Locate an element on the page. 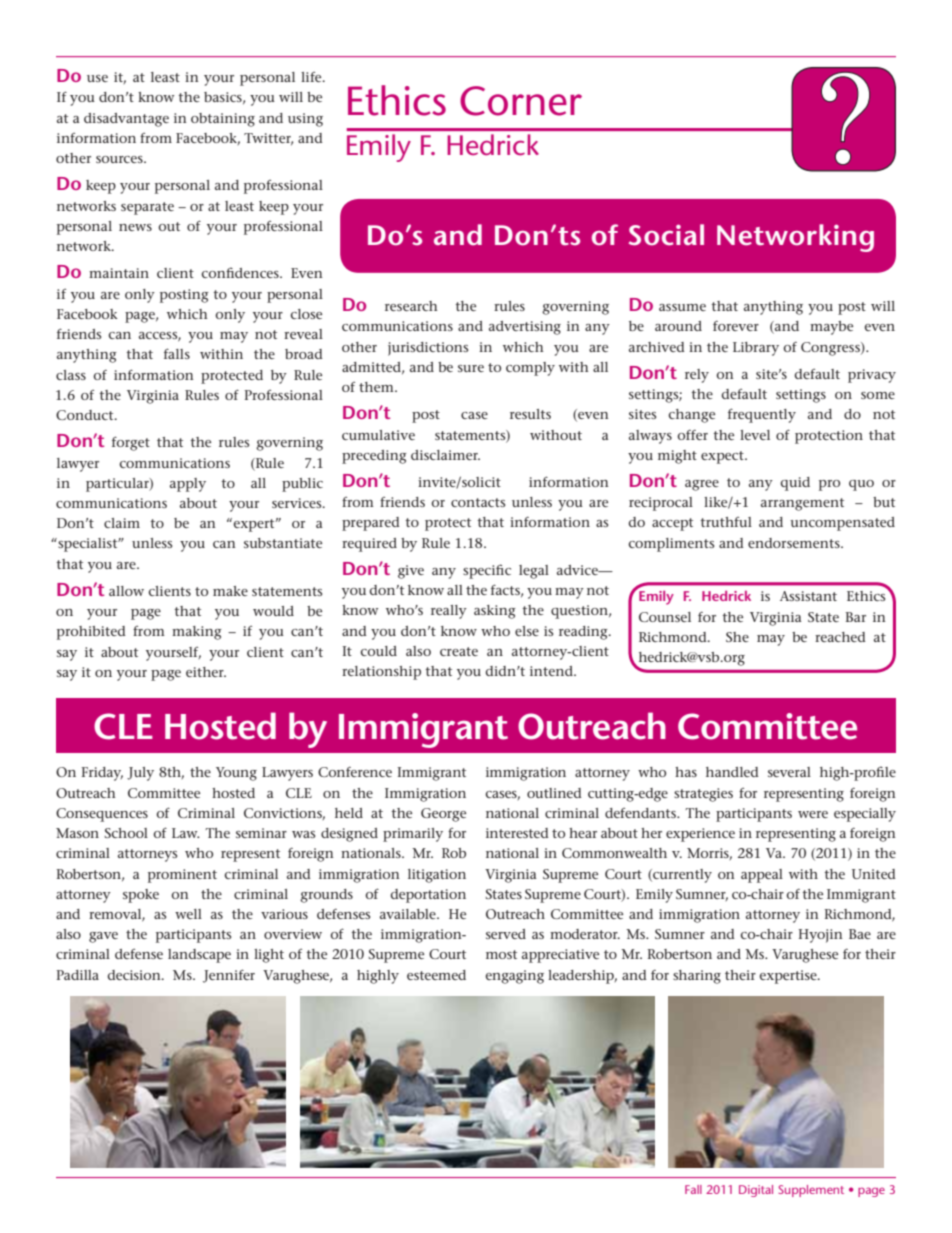 The height and width of the page is (1233, 952). create is located at coordinates (459, 651).
